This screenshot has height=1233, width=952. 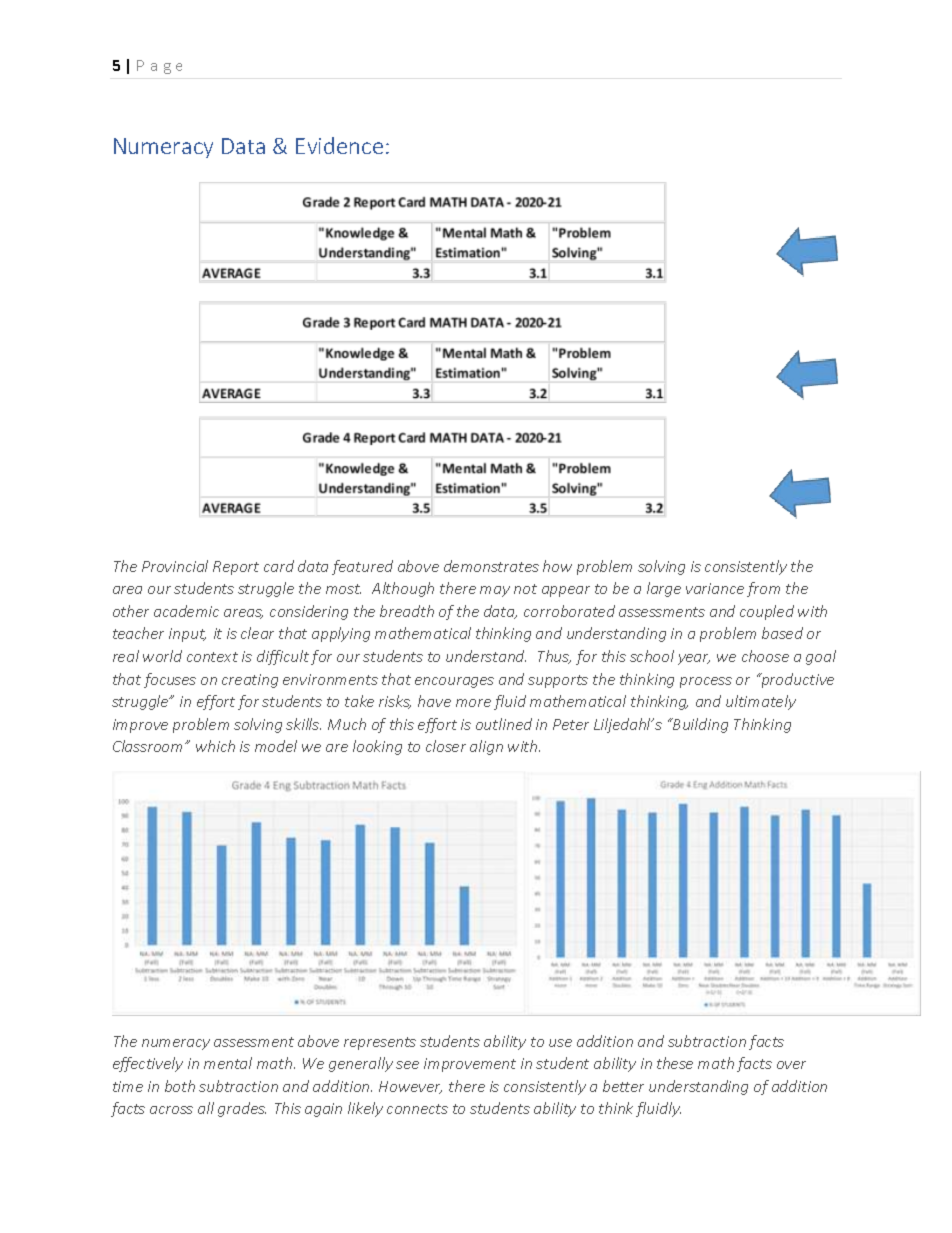 I want to click on both, so click(x=180, y=1086).
